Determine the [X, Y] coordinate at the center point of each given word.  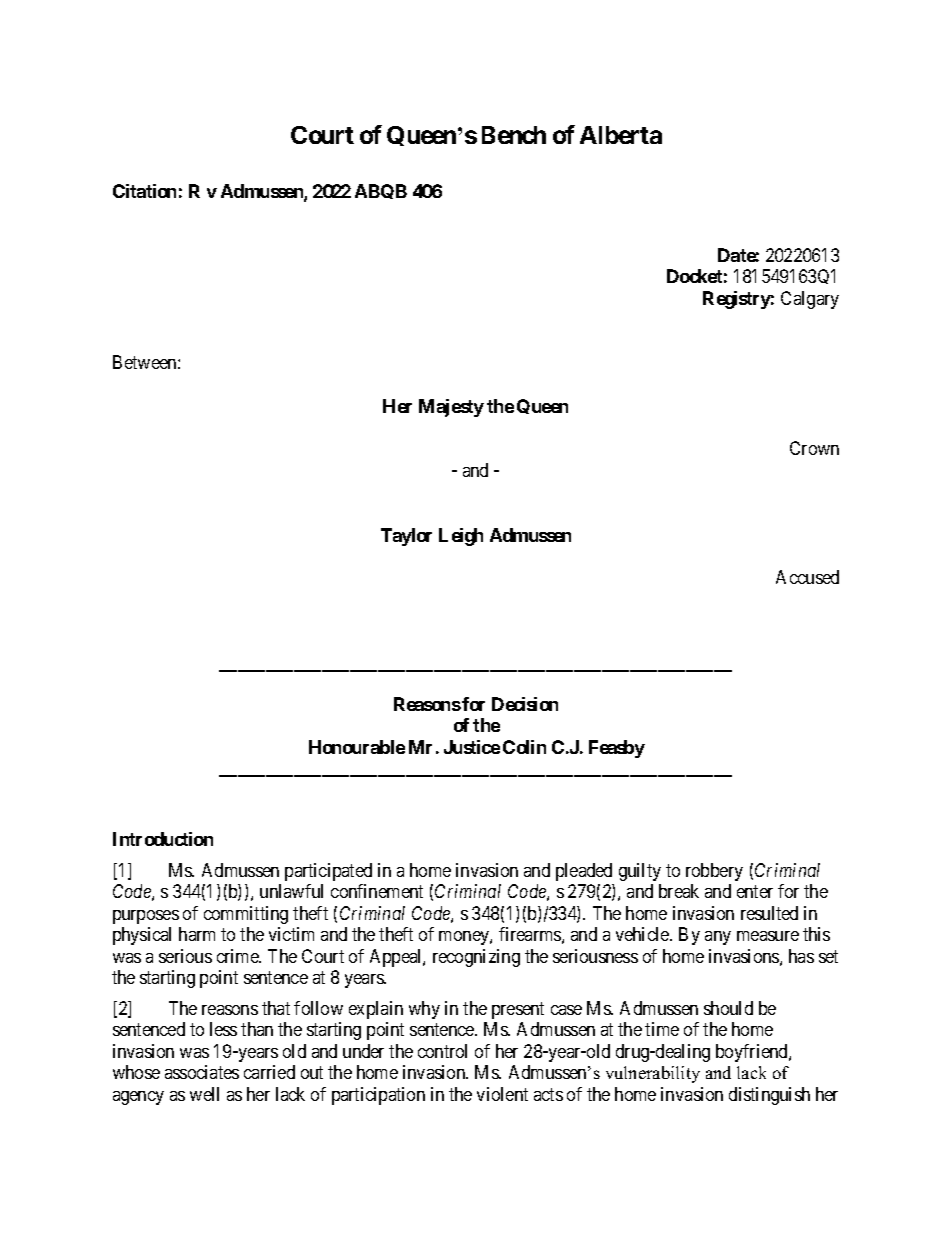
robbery [714, 872]
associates [202, 1072]
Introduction [163, 839]
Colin [524, 747]
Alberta [621, 135]
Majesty [451, 408]
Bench [514, 135]
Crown [814, 448]
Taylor [406, 537]
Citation [144, 191]
